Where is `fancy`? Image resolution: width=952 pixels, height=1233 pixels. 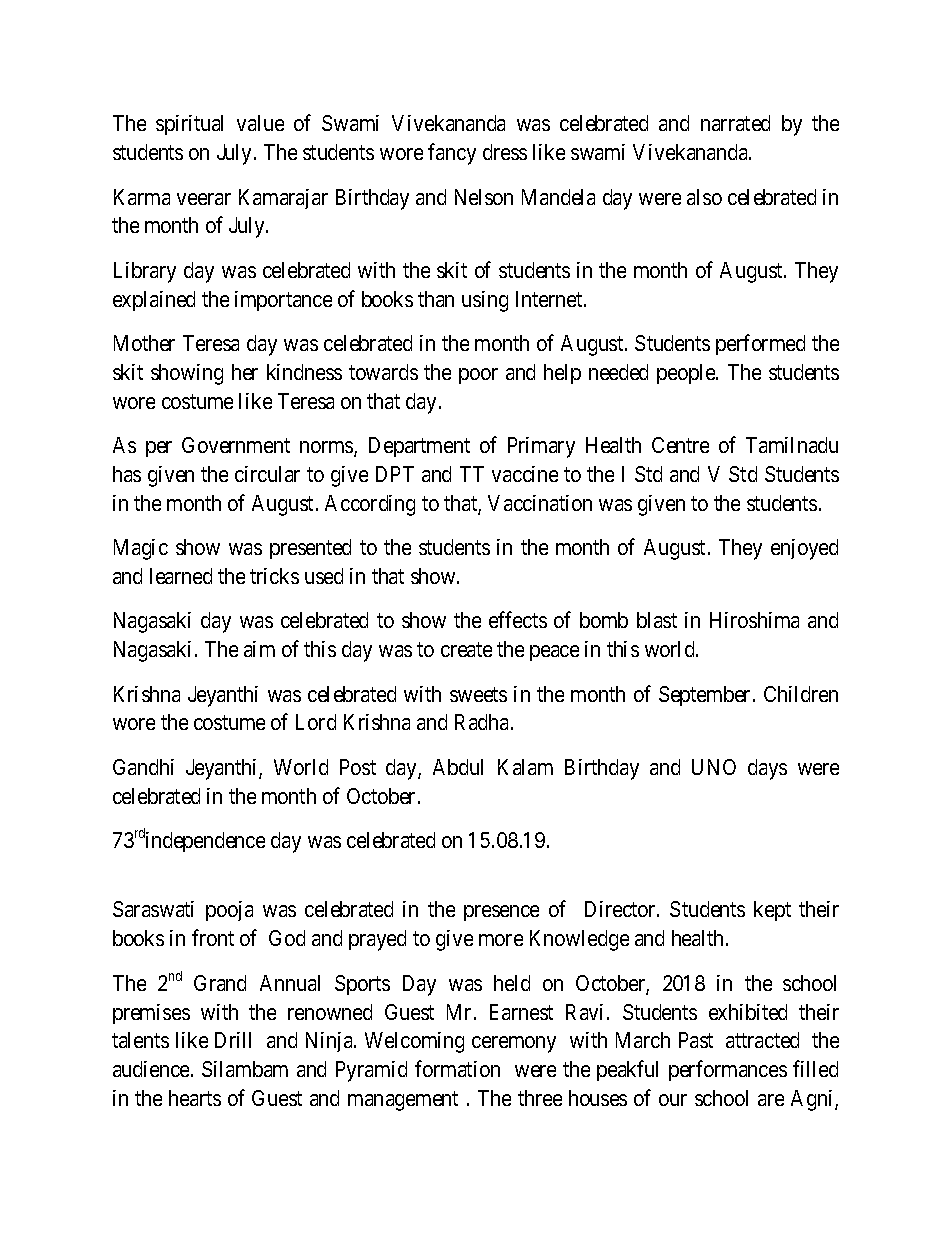
fancy is located at coordinates (452, 154).
